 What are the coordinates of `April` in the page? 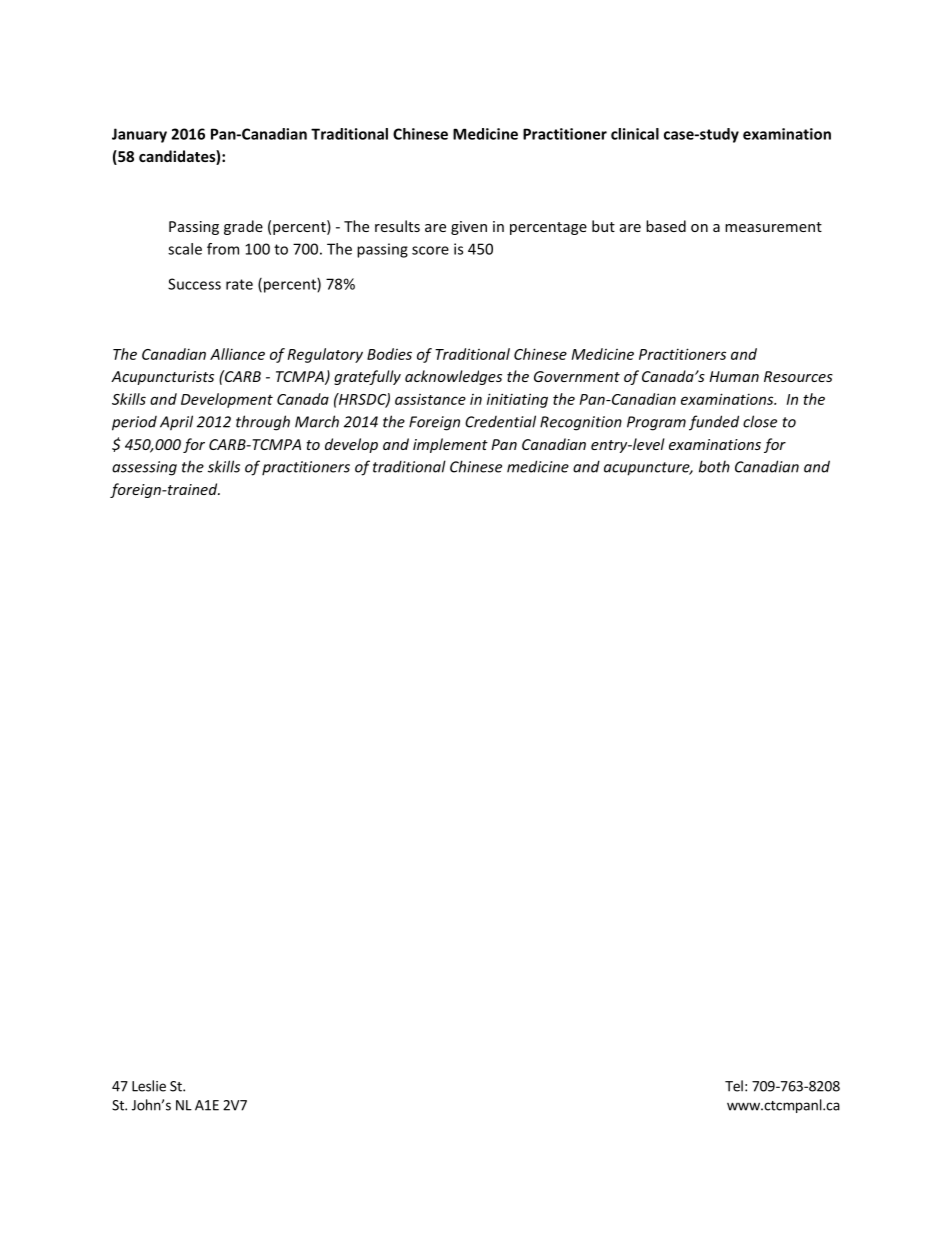 It's located at (176, 423).
